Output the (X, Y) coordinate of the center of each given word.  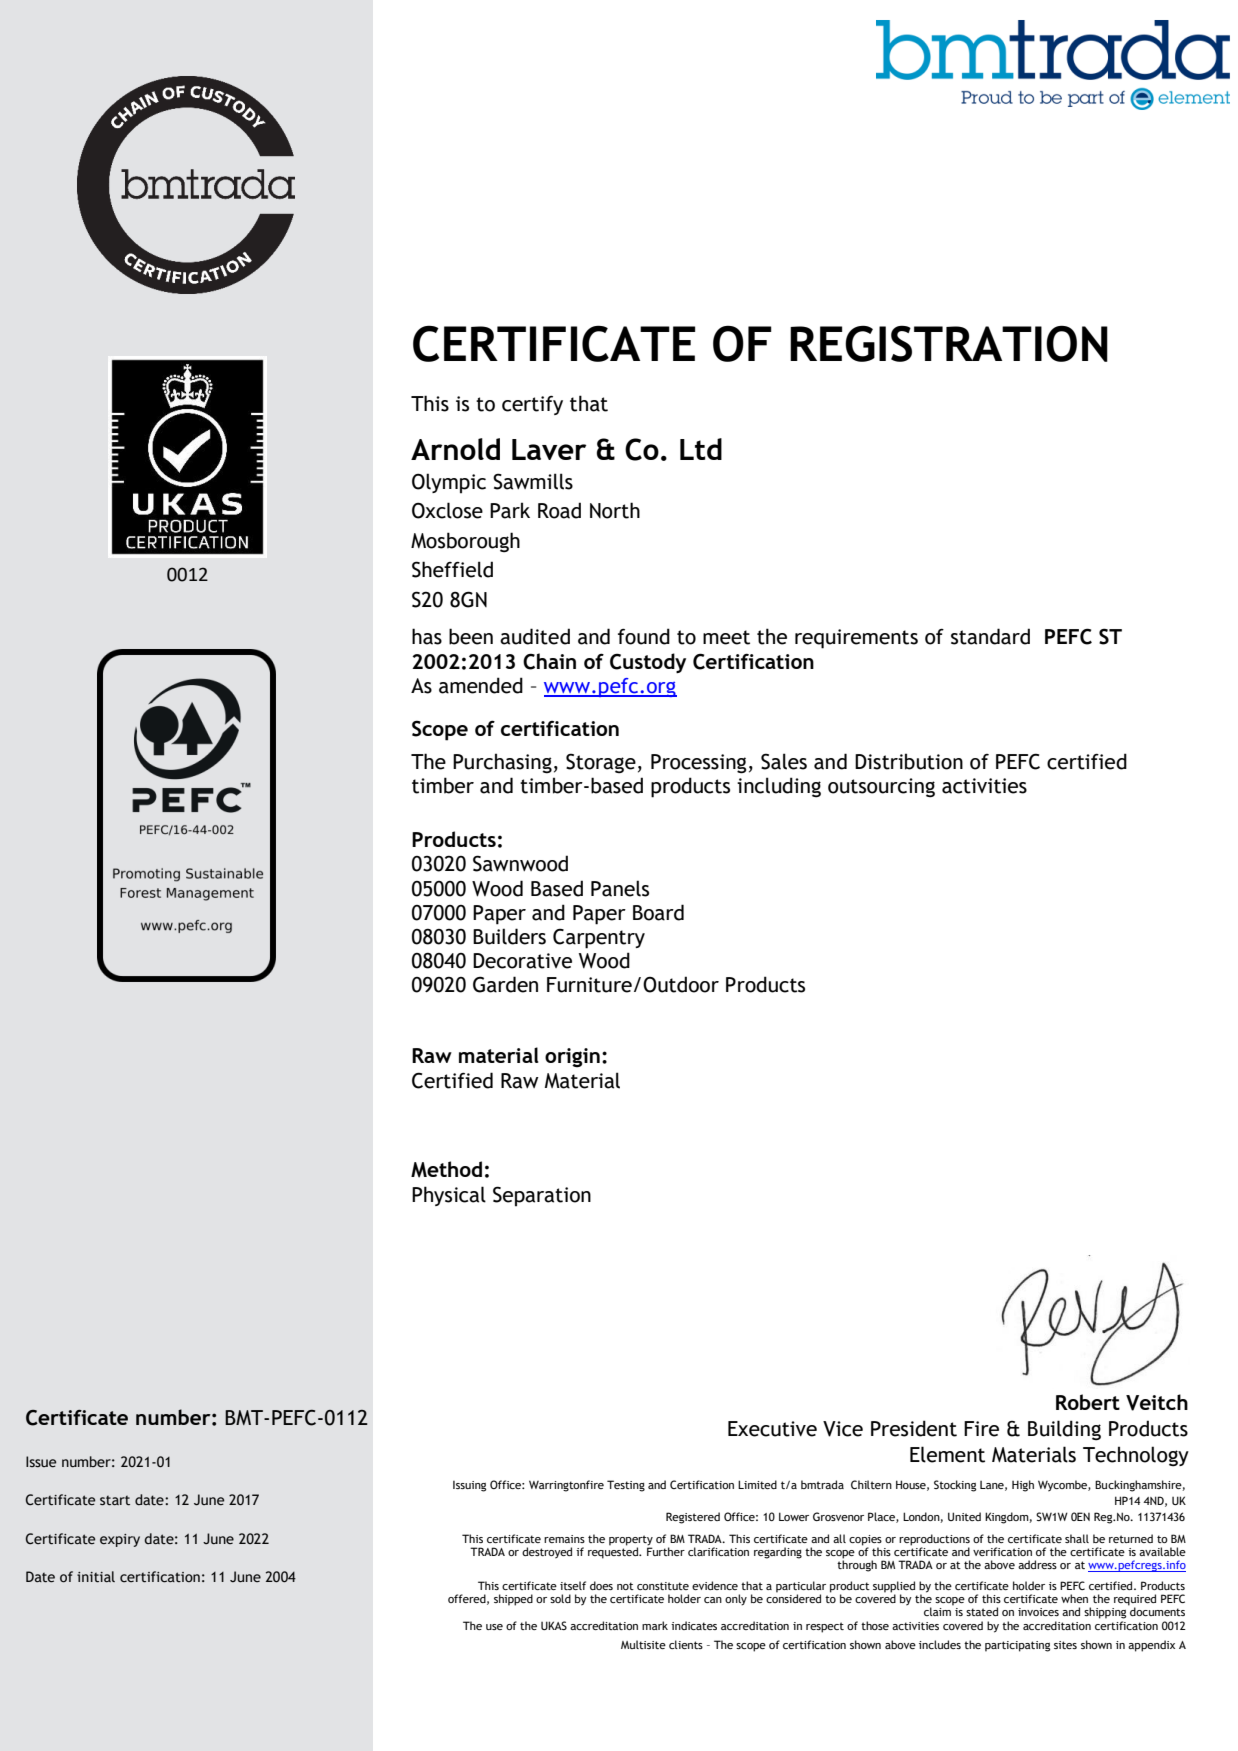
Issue (41, 1462)
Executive (772, 1429)
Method (446, 1169)
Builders (509, 936)
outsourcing (881, 788)
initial (96, 1577)
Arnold (455, 449)
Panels (620, 888)
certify (532, 405)
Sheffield (452, 569)
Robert (1088, 1402)
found (644, 636)
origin (572, 1058)
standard (990, 636)
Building (1064, 1430)
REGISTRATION (949, 343)
